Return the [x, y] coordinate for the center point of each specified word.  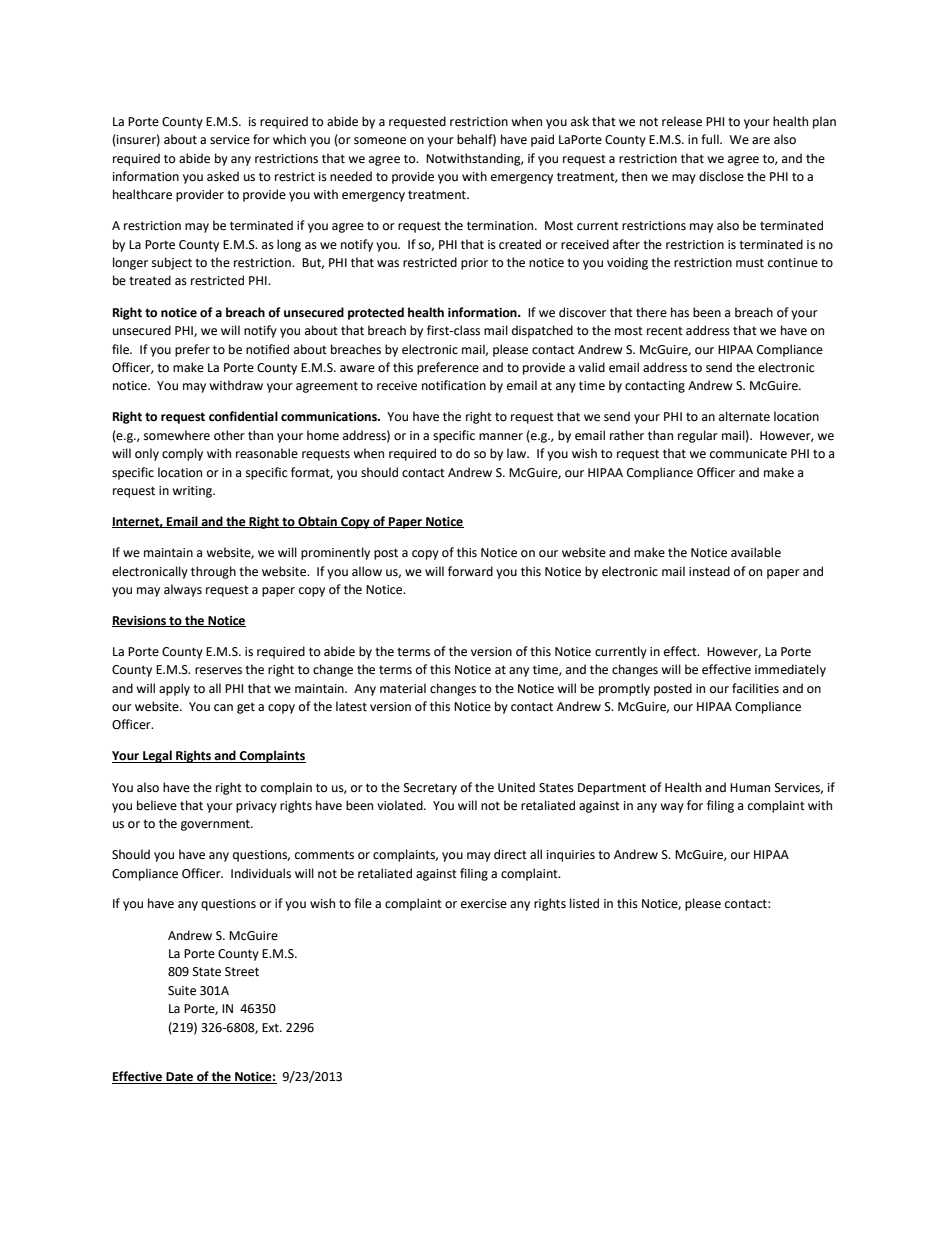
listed [584, 903]
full [711, 139]
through [213, 572]
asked [223, 176]
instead [709, 571]
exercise [484, 904]
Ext [271, 1028]
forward [470, 571]
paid [542, 140]
